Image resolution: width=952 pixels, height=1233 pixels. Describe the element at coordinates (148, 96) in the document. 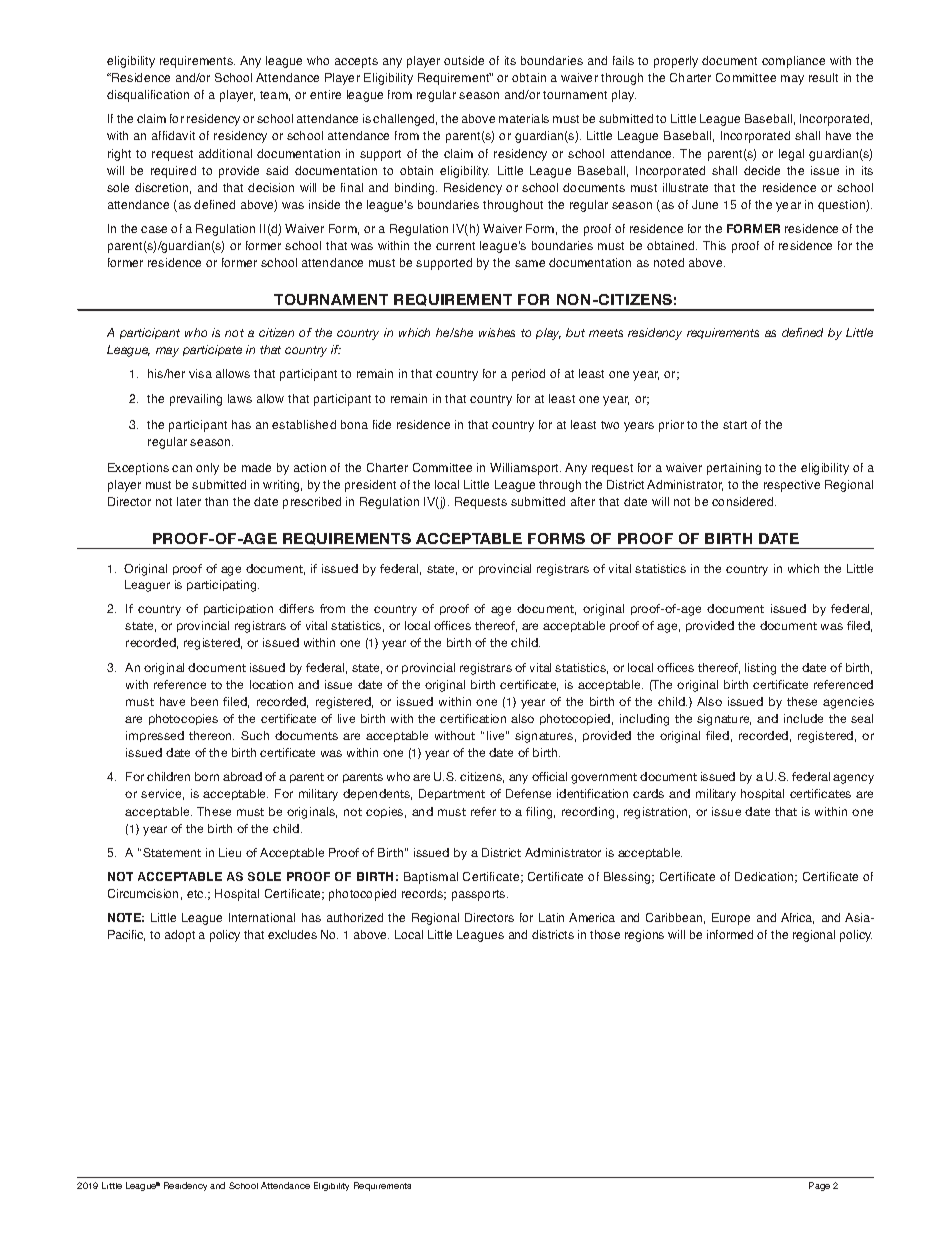

I see `disqualification` at that location.
